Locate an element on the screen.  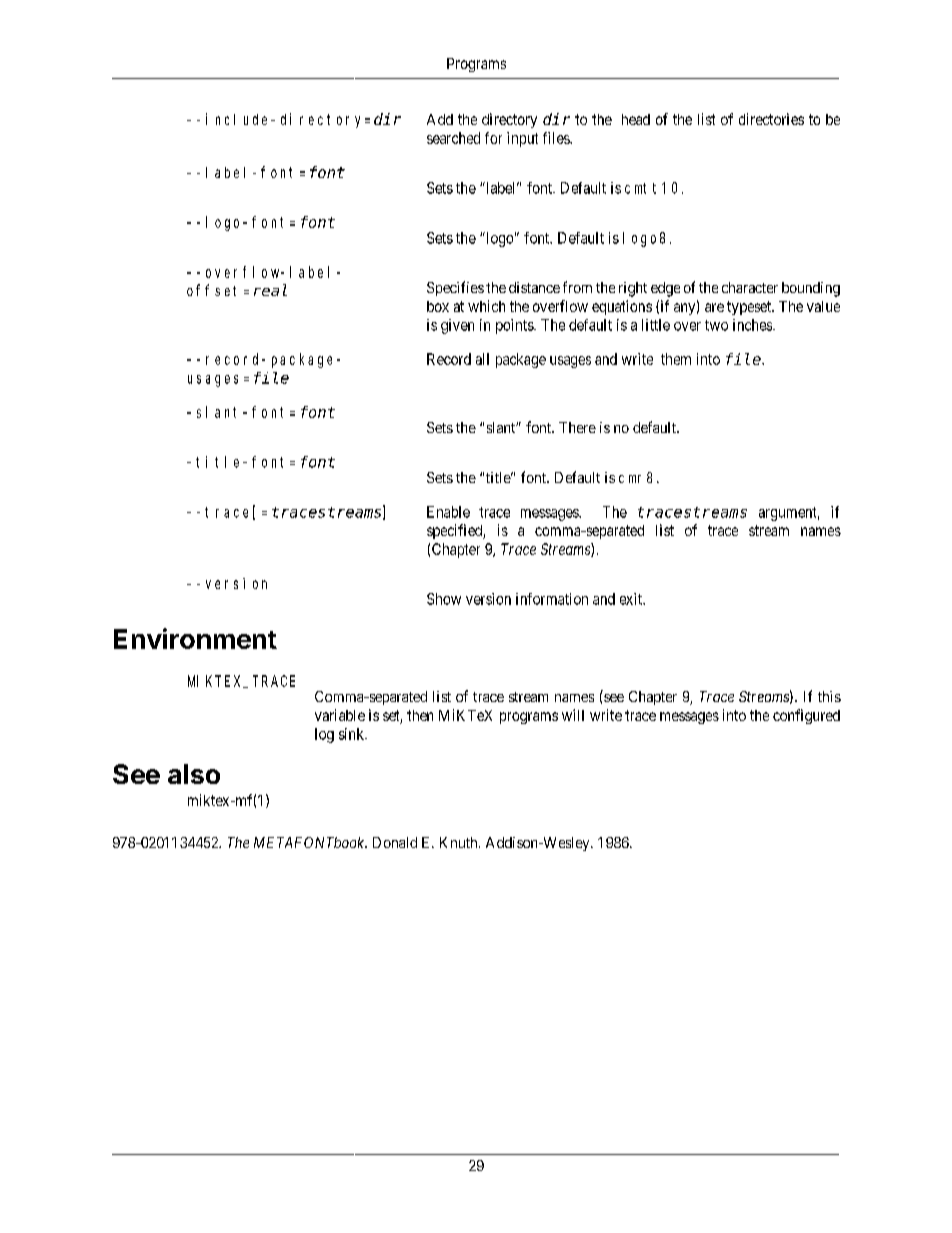
Knuth is located at coordinates (460, 842).
